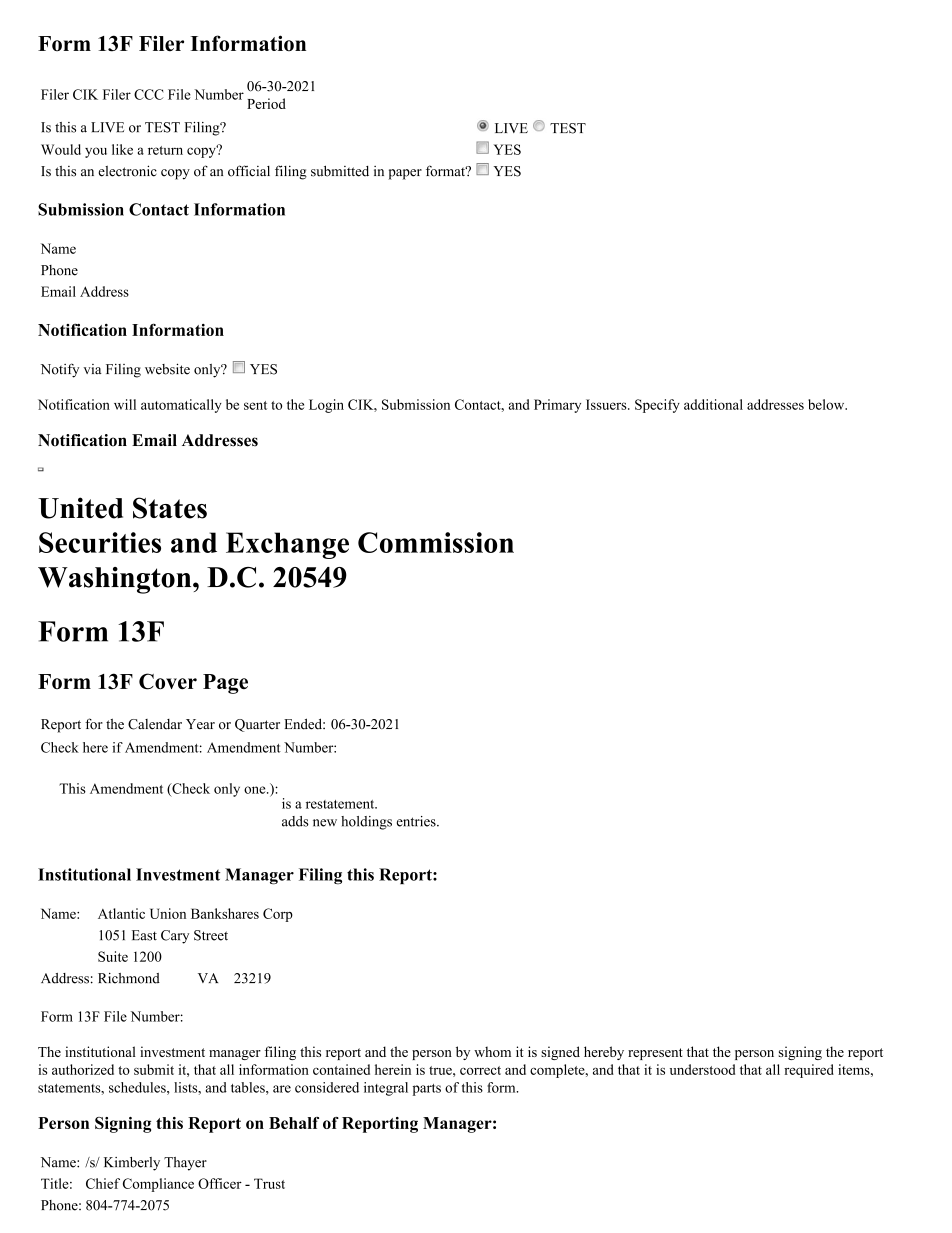 This screenshot has width=952, height=1233. I want to click on Year, so click(200, 724).
